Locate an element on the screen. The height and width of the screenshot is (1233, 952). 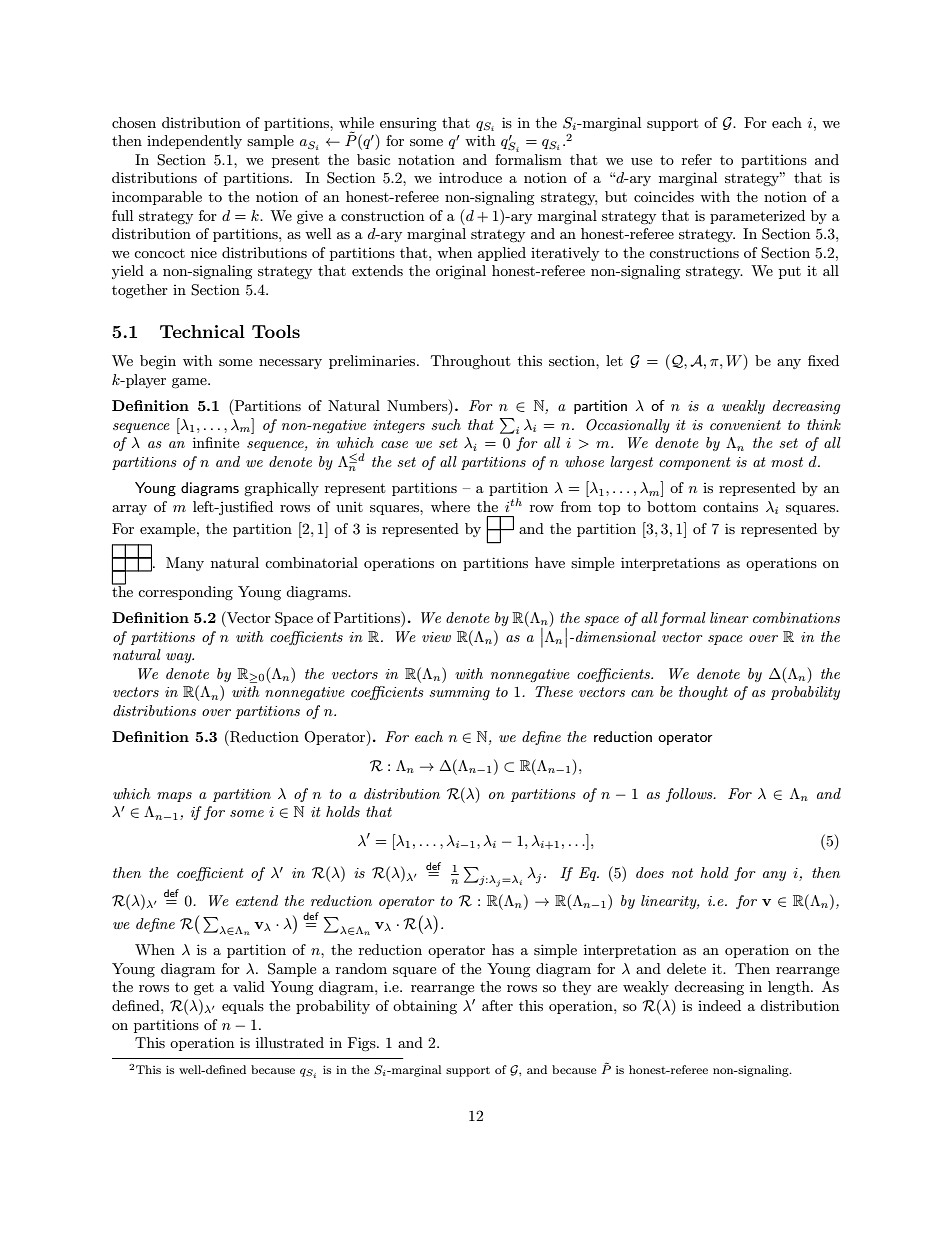
summing is located at coordinates (459, 693).
